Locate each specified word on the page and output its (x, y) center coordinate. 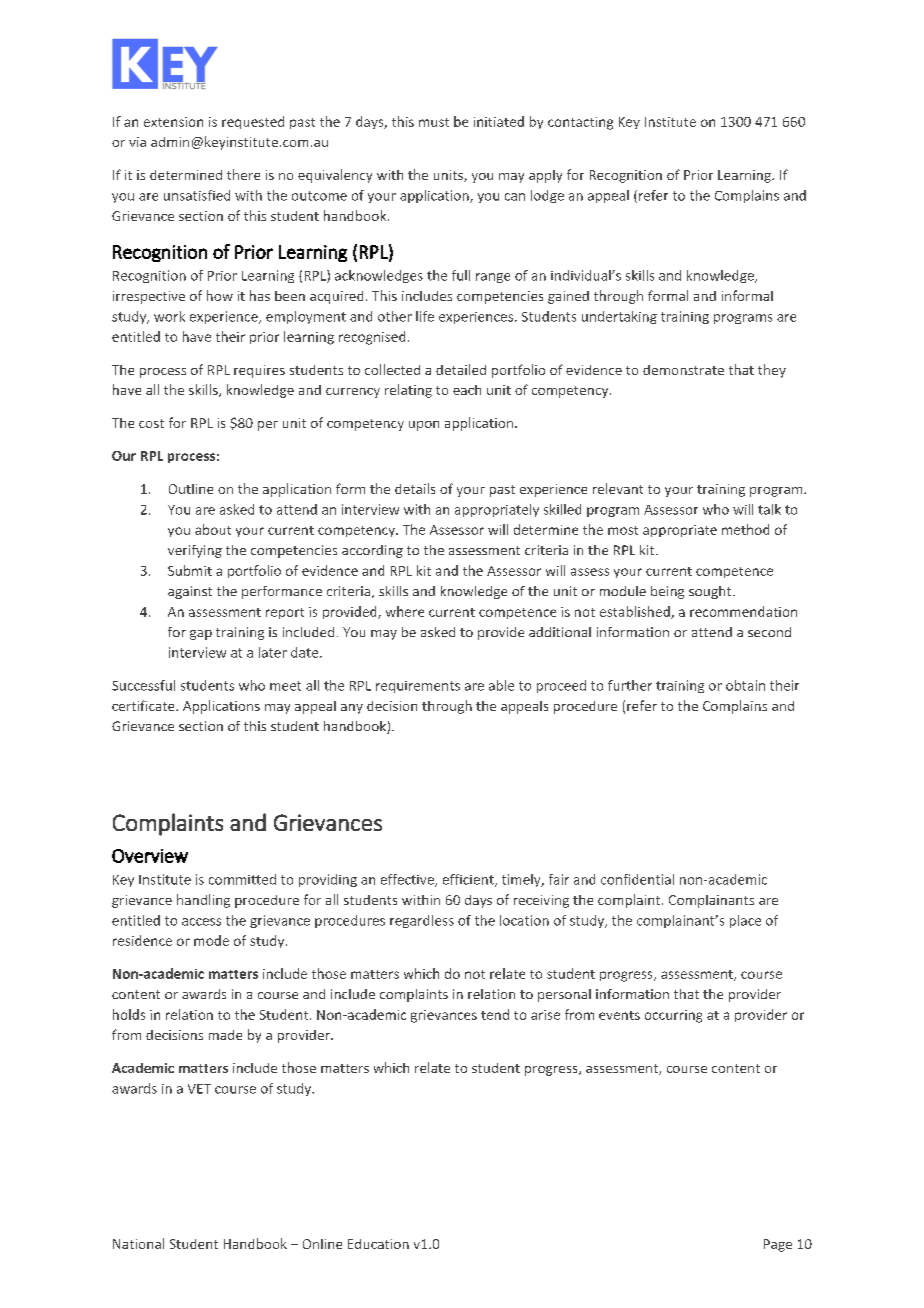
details (415, 488)
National (138, 1243)
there (243, 174)
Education (378, 1244)
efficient (469, 880)
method (745, 529)
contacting (580, 123)
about (213, 529)
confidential (637, 879)
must (434, 122)
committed (242, 879)
